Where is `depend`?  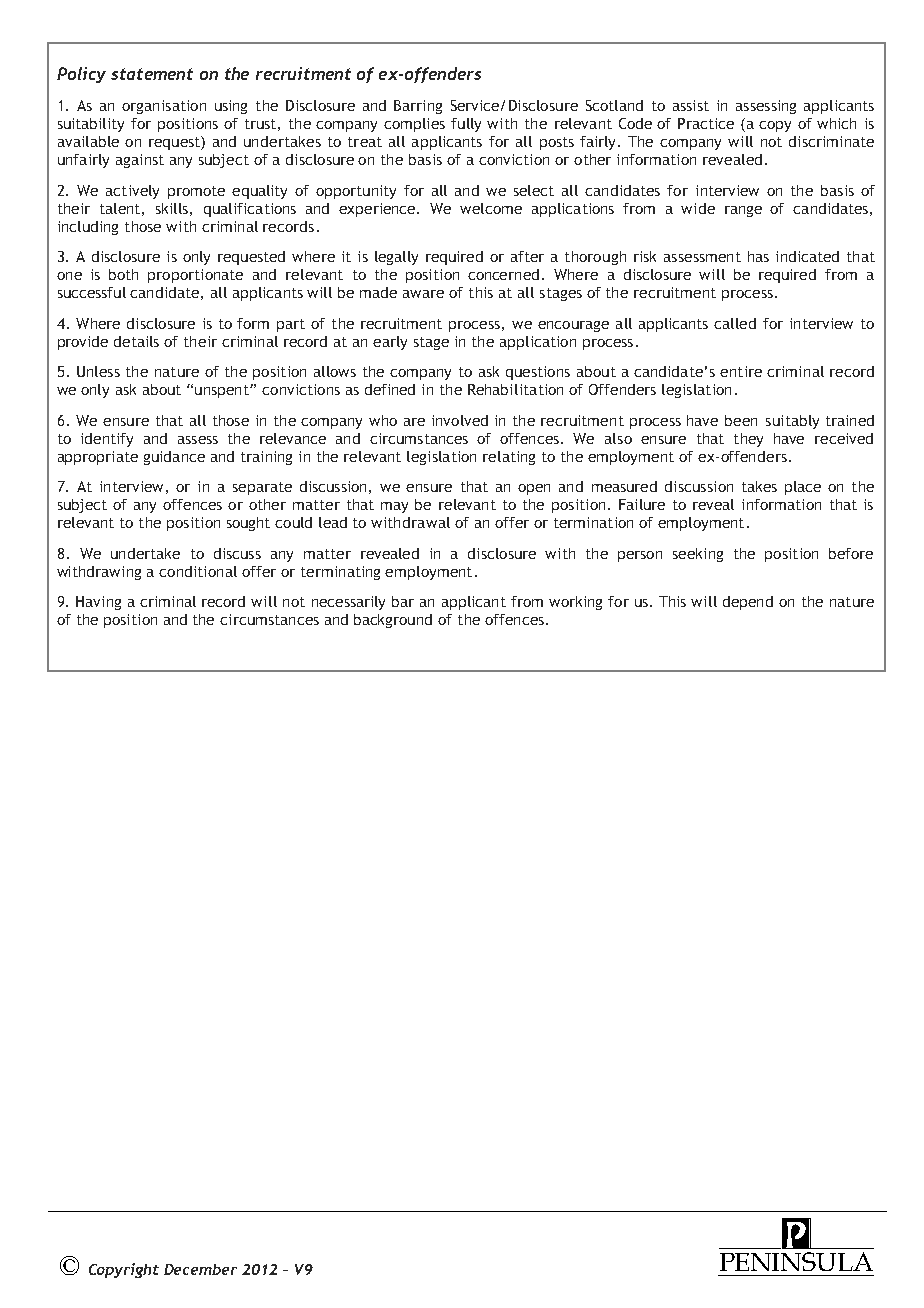 depend is located at coordinates (748, 603).
